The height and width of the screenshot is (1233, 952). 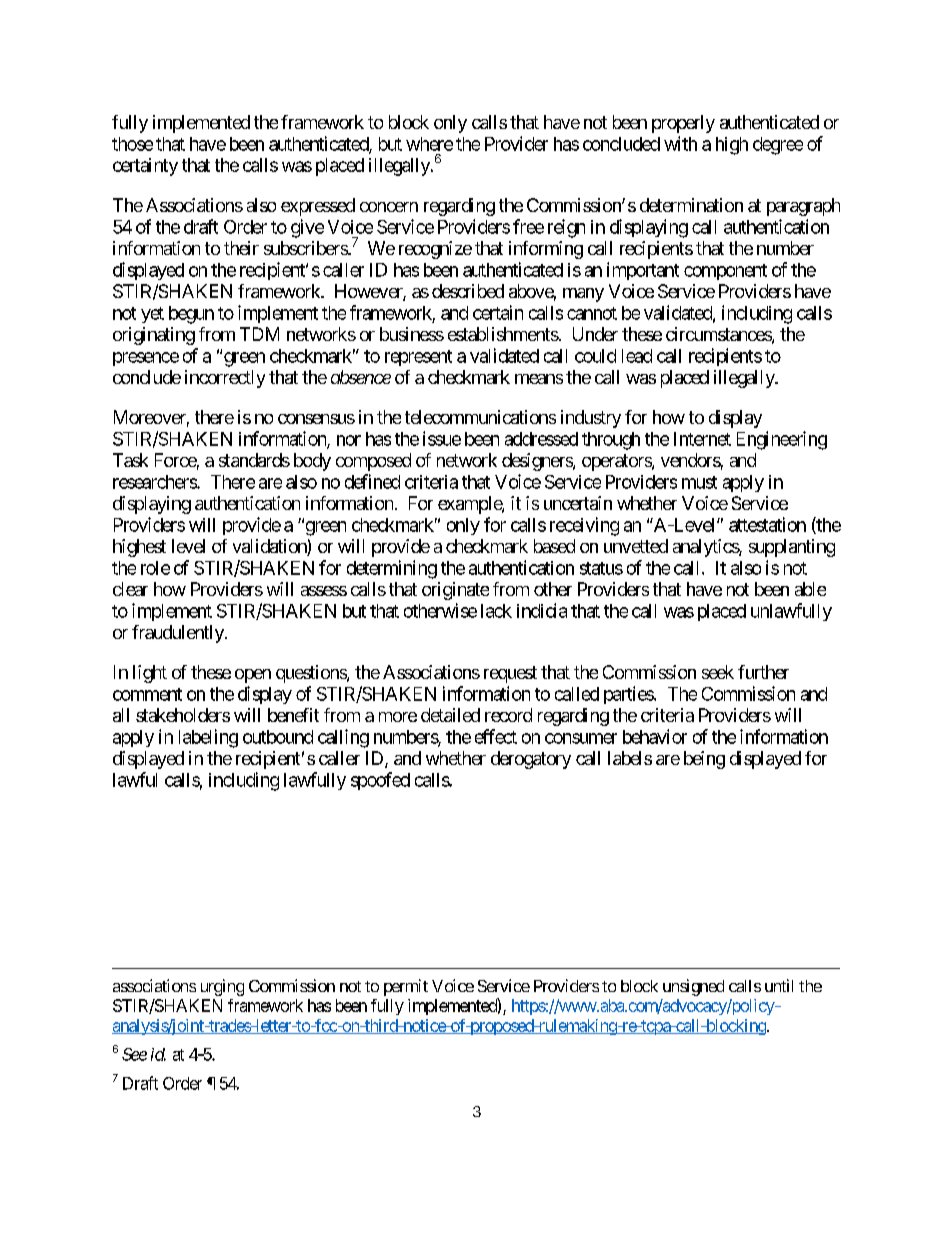 I want to click on where, so click(x=429, y=144).
